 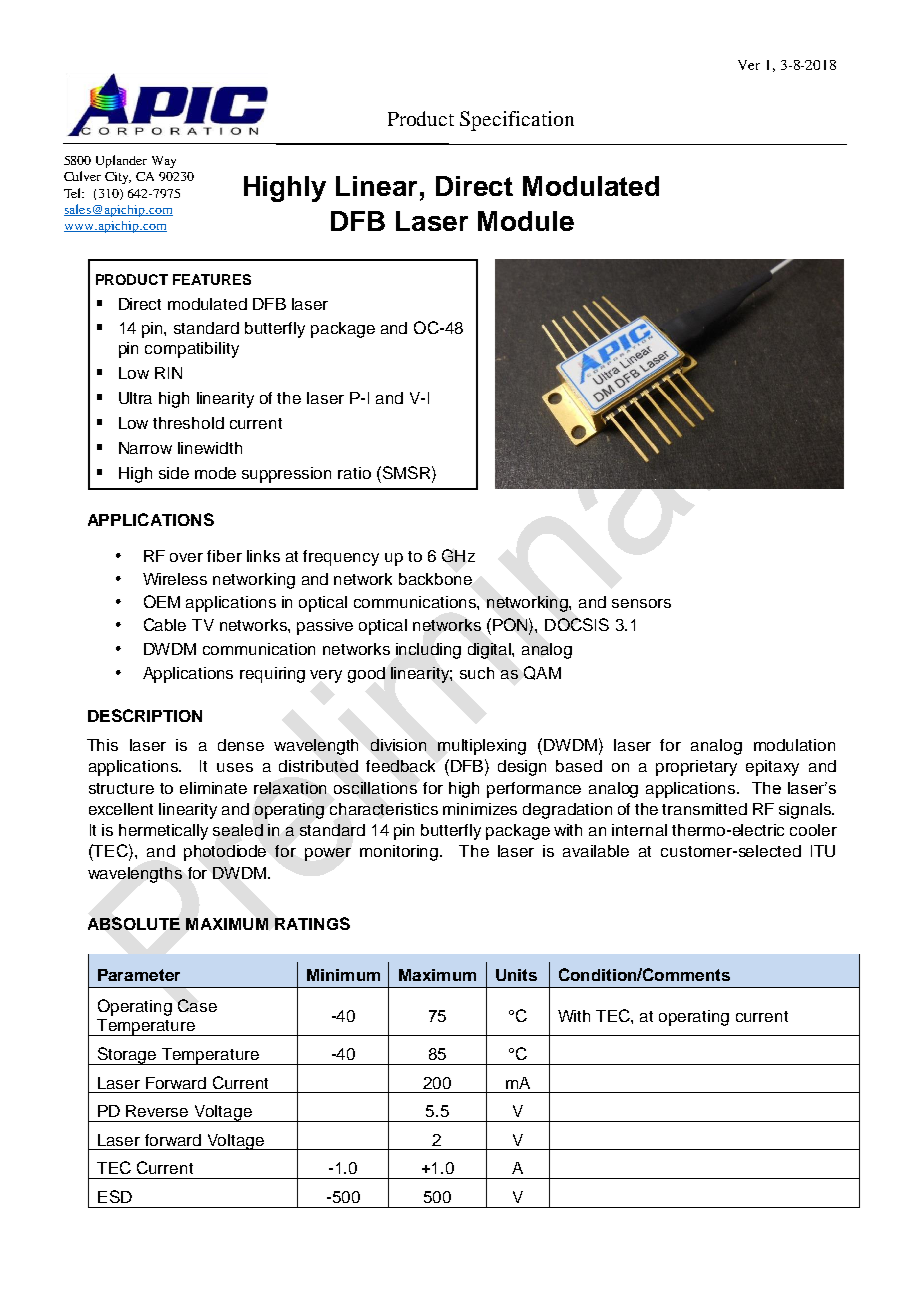 What do you see at coordinates (134, 923) in the screenshot?
I see `ABSOLUTE` at bounding box center [134, 923].
